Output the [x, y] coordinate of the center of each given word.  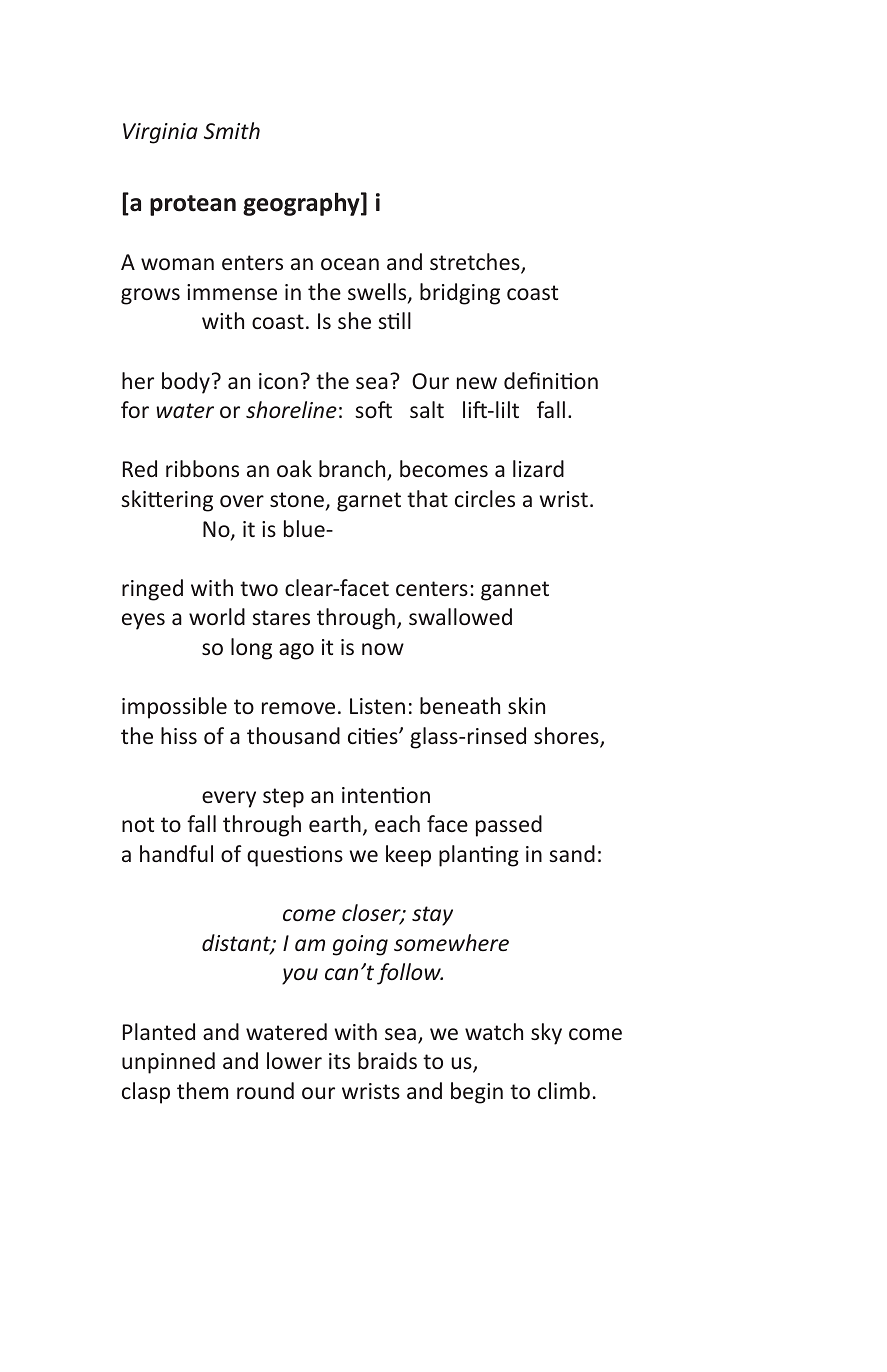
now [383, 649]
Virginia [160, 133]
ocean [350, 264]
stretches [476, 263]
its [339, 1061]
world [217, 616]
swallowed [460, 616]
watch [494, 1031]
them [202, 1090]
